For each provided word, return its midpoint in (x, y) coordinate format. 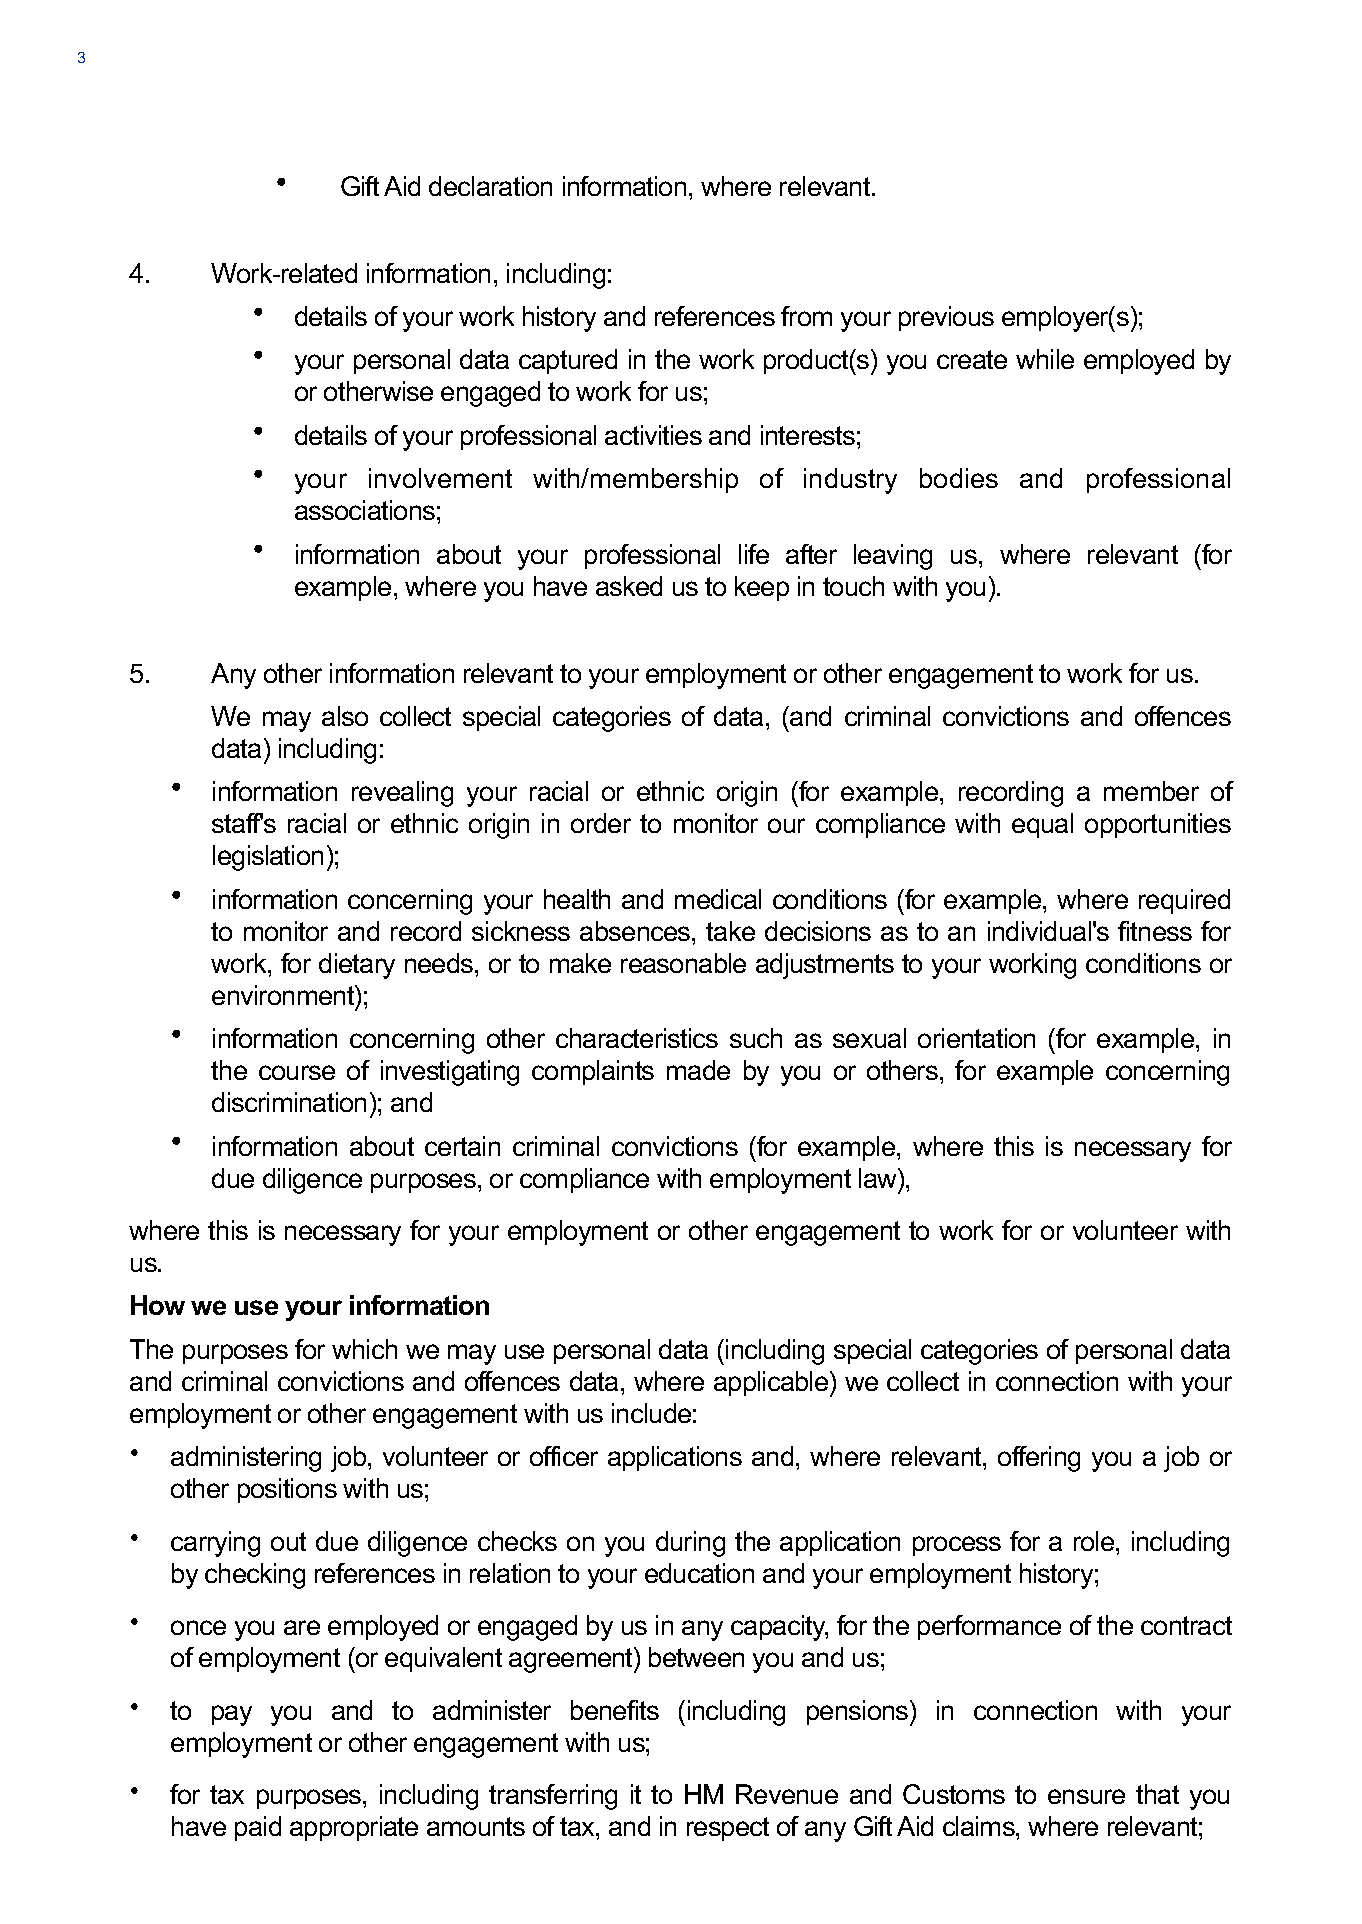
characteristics (637, 1038)
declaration (490, 186)
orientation (976, 1038)
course (297, 1072)
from (806, 316)
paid (258, 1828)
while (1045, 359)
